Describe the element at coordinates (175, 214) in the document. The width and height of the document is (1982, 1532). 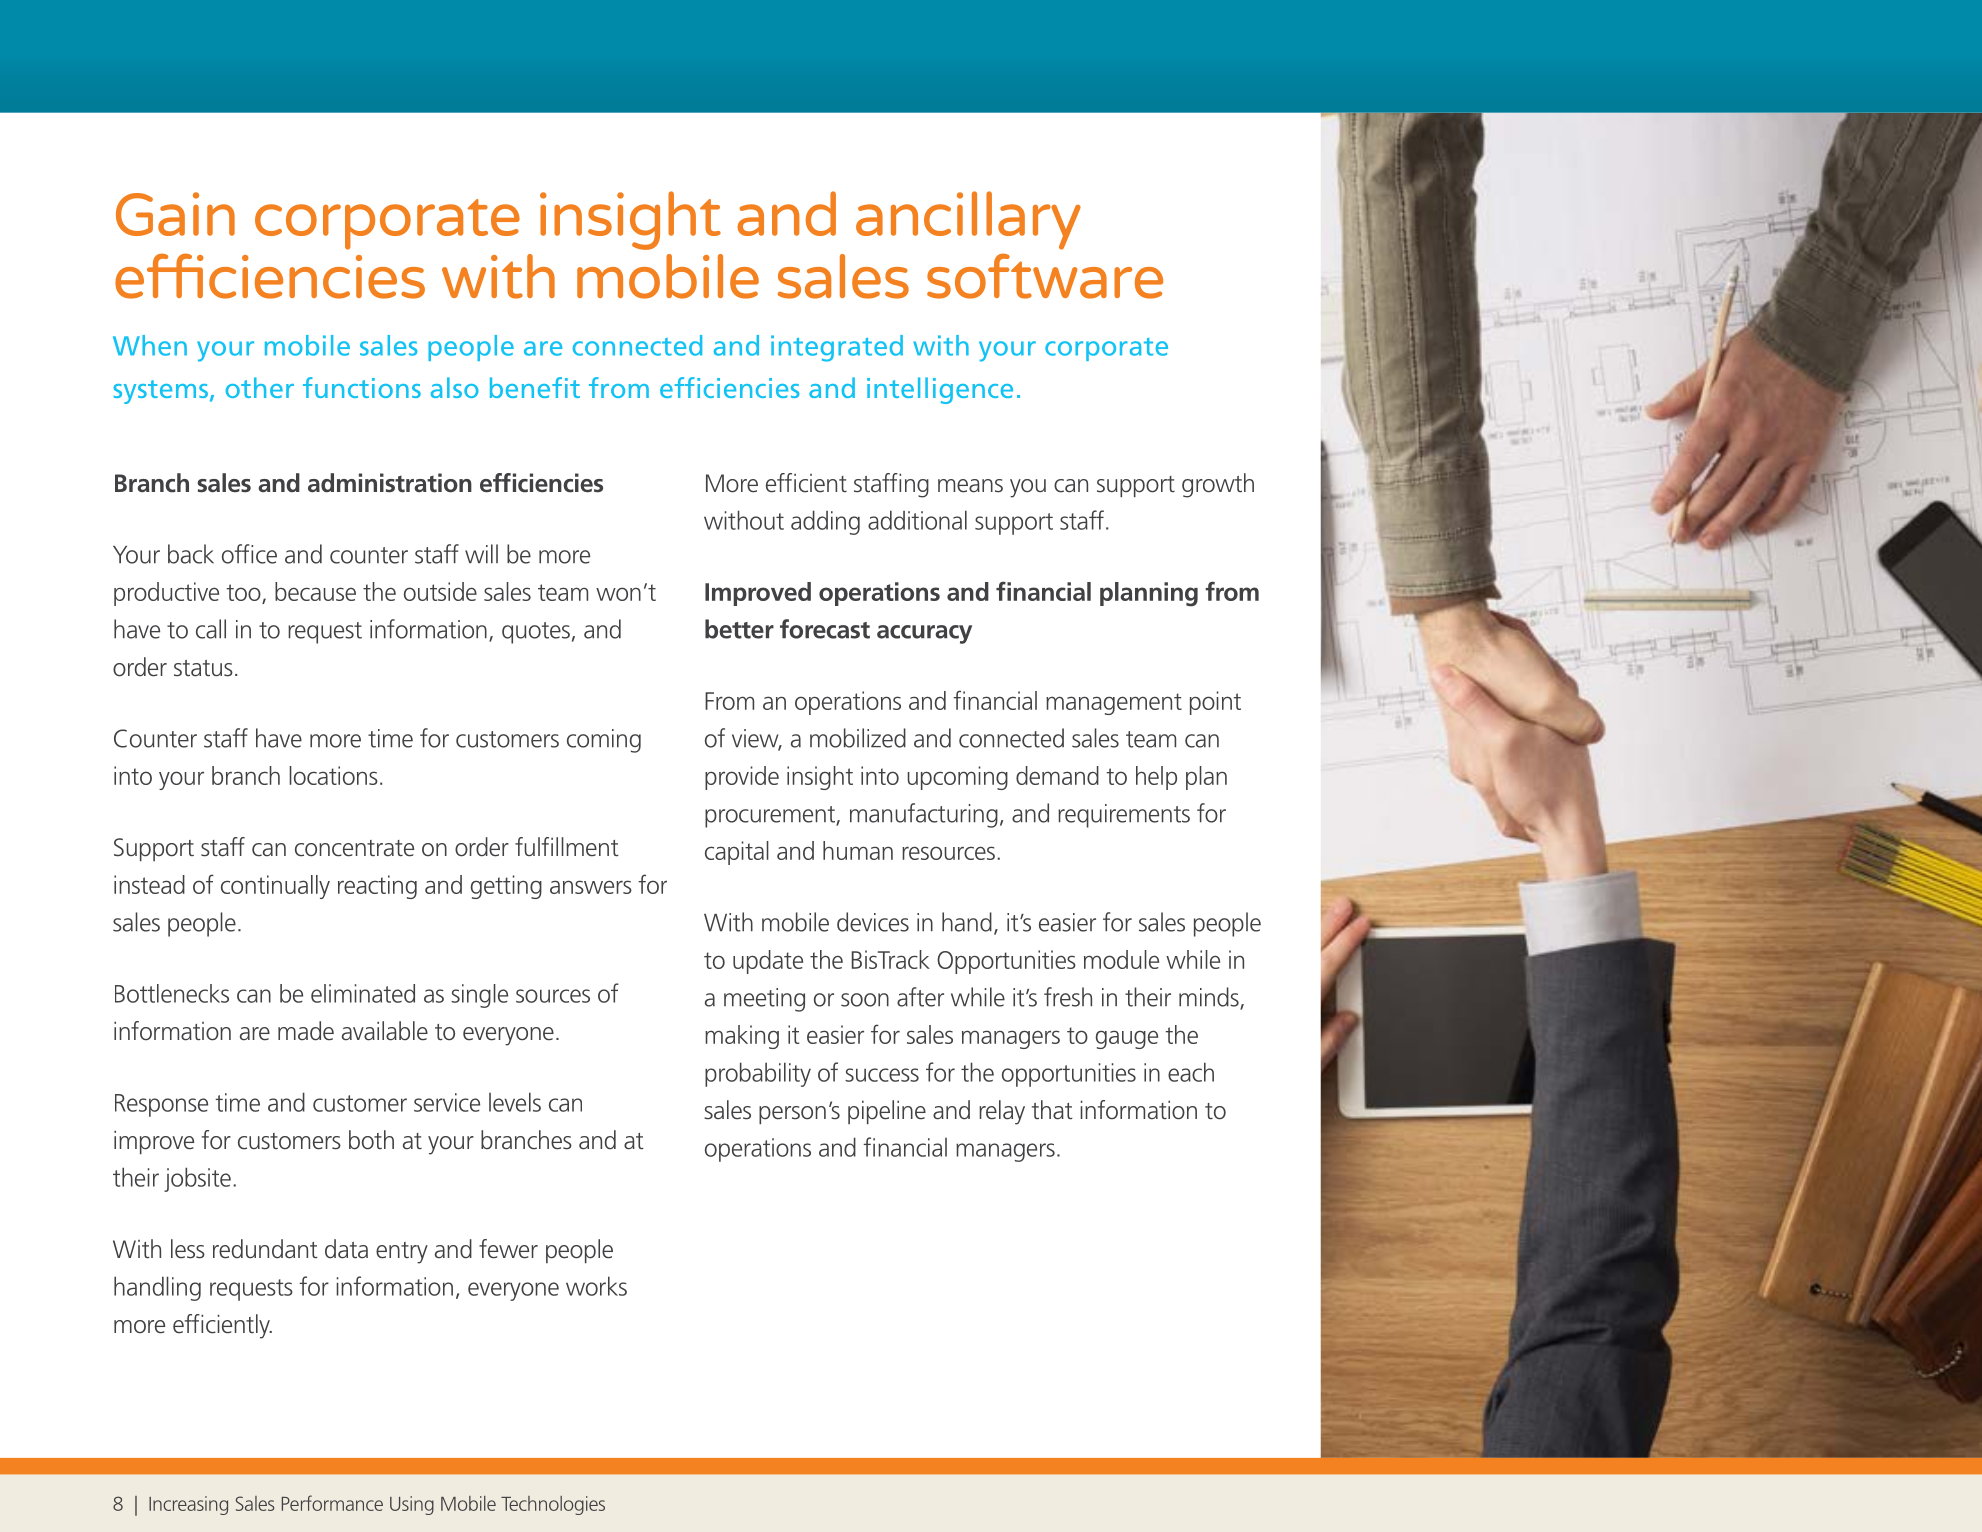
I see `Gain` at that location.
